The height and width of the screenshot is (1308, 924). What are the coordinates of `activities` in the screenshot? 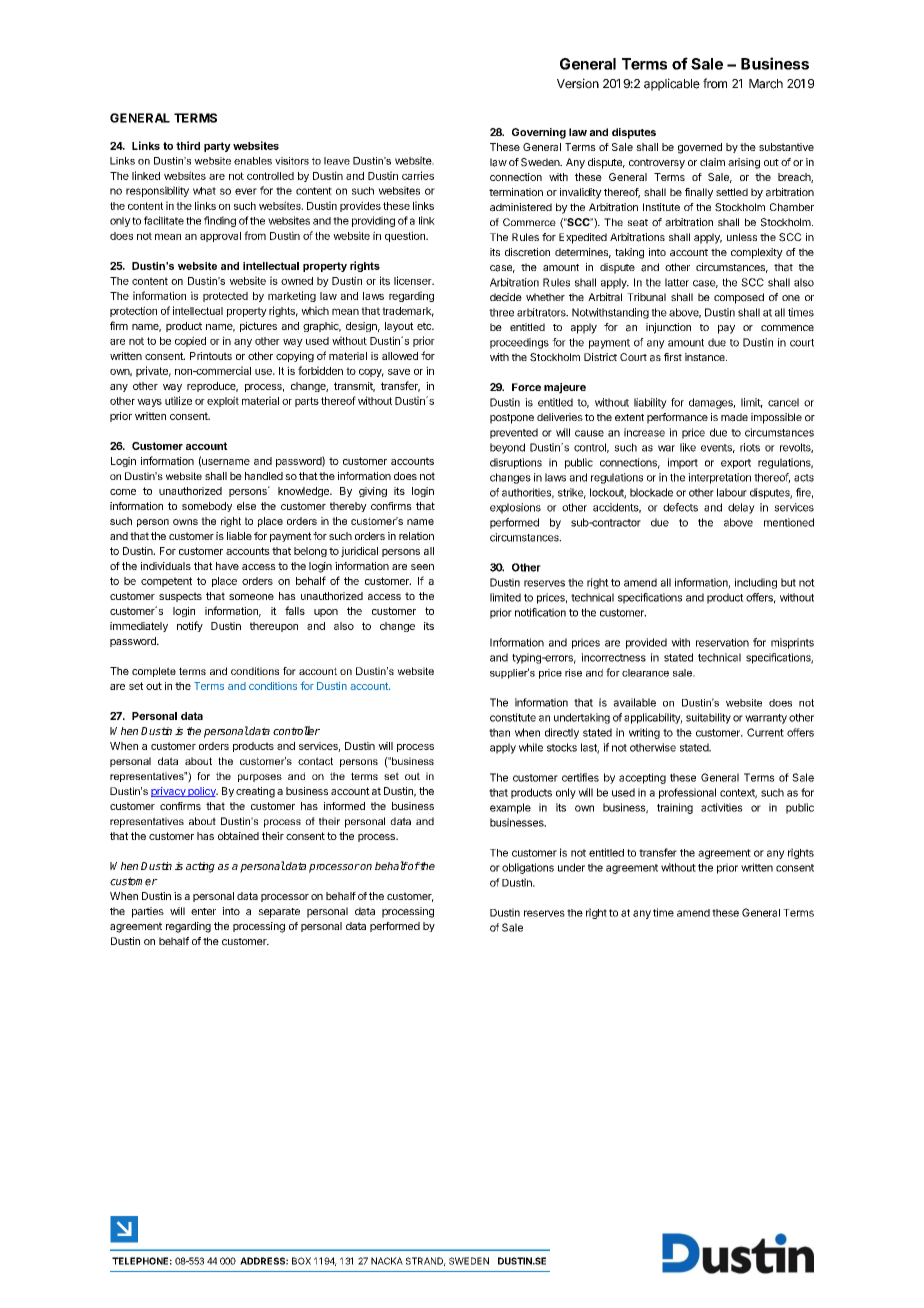 It's located at (722, 807).
